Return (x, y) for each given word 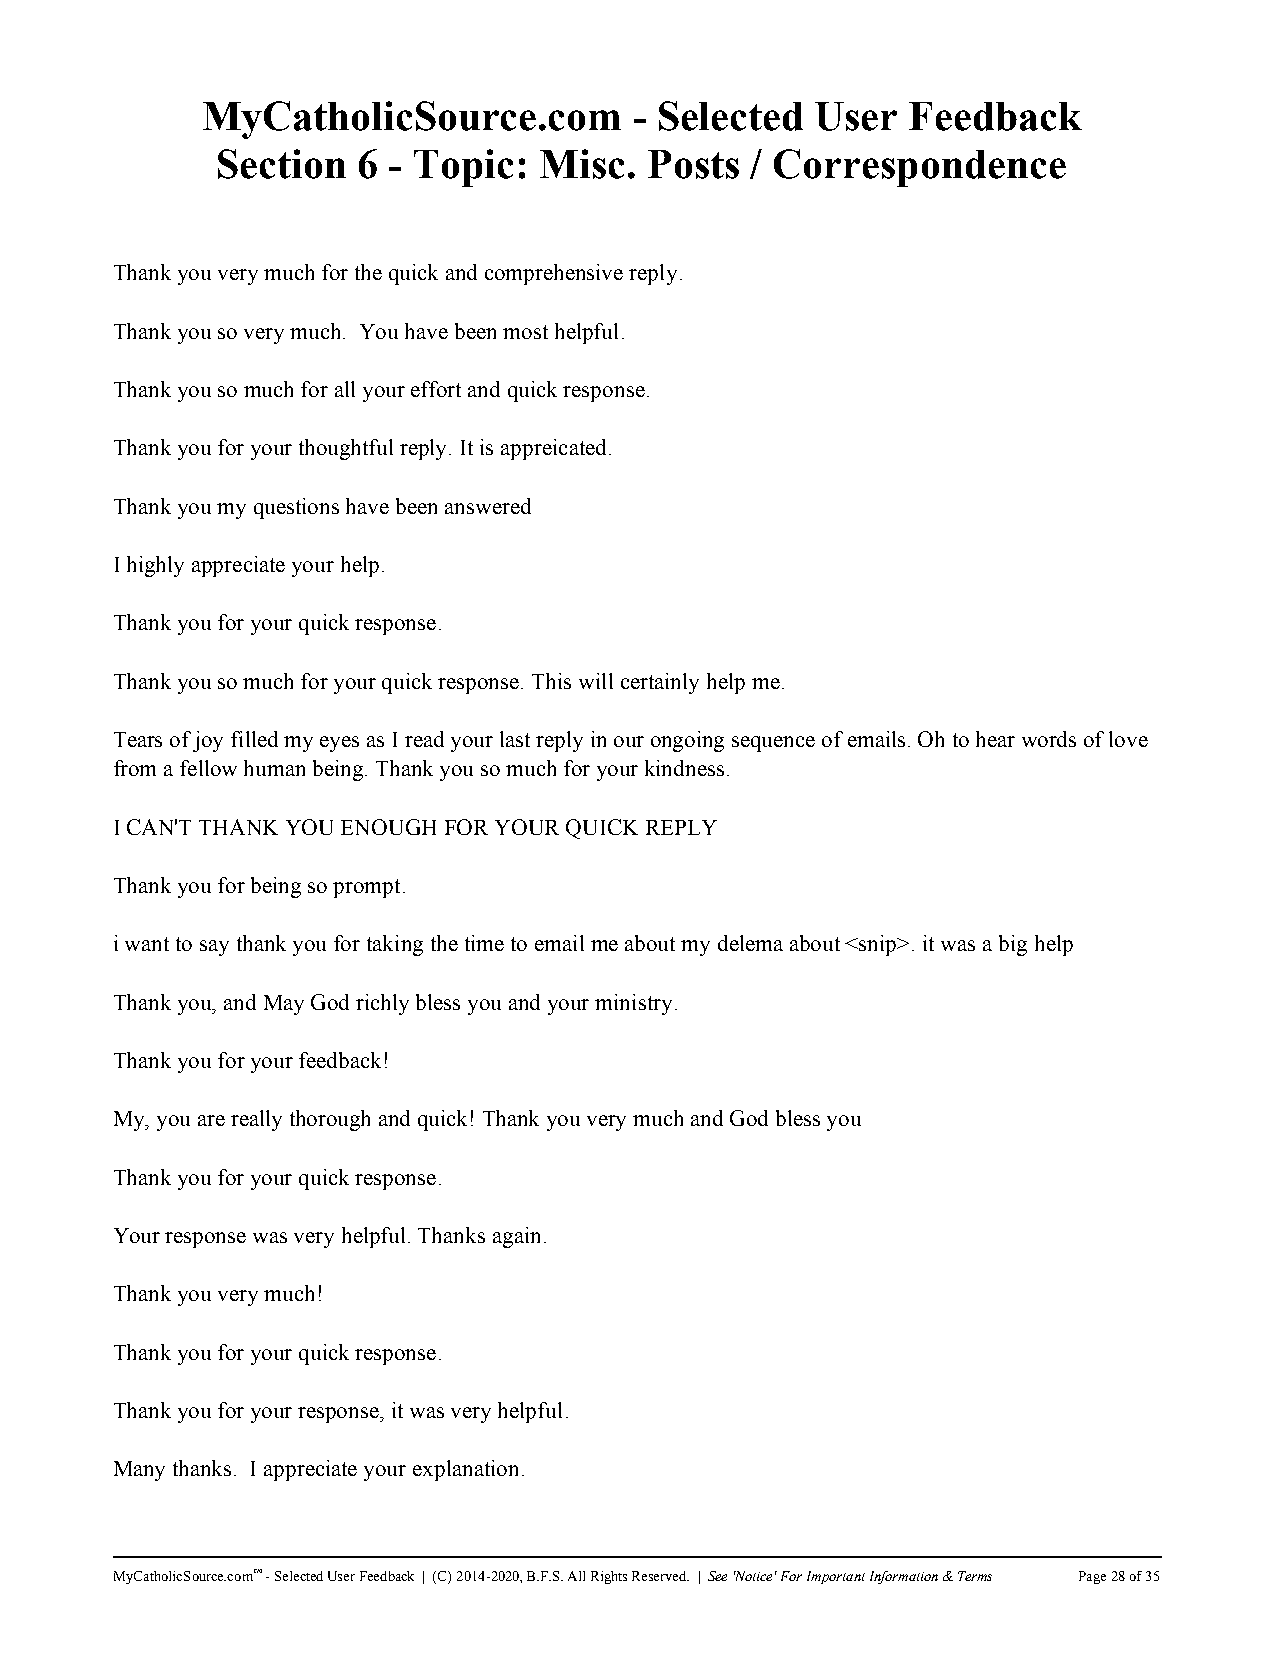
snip (879, 945)
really (256, 1120)
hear (995, 739)
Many (139, 1471)
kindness (684, 768)
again (516, 1237)
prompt (366, 888)
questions (296, 508)
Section (282, 164)
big (1013, 945)
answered (488, 506)
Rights (609, 1577)
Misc (582, 164)
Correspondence (920, 168)
